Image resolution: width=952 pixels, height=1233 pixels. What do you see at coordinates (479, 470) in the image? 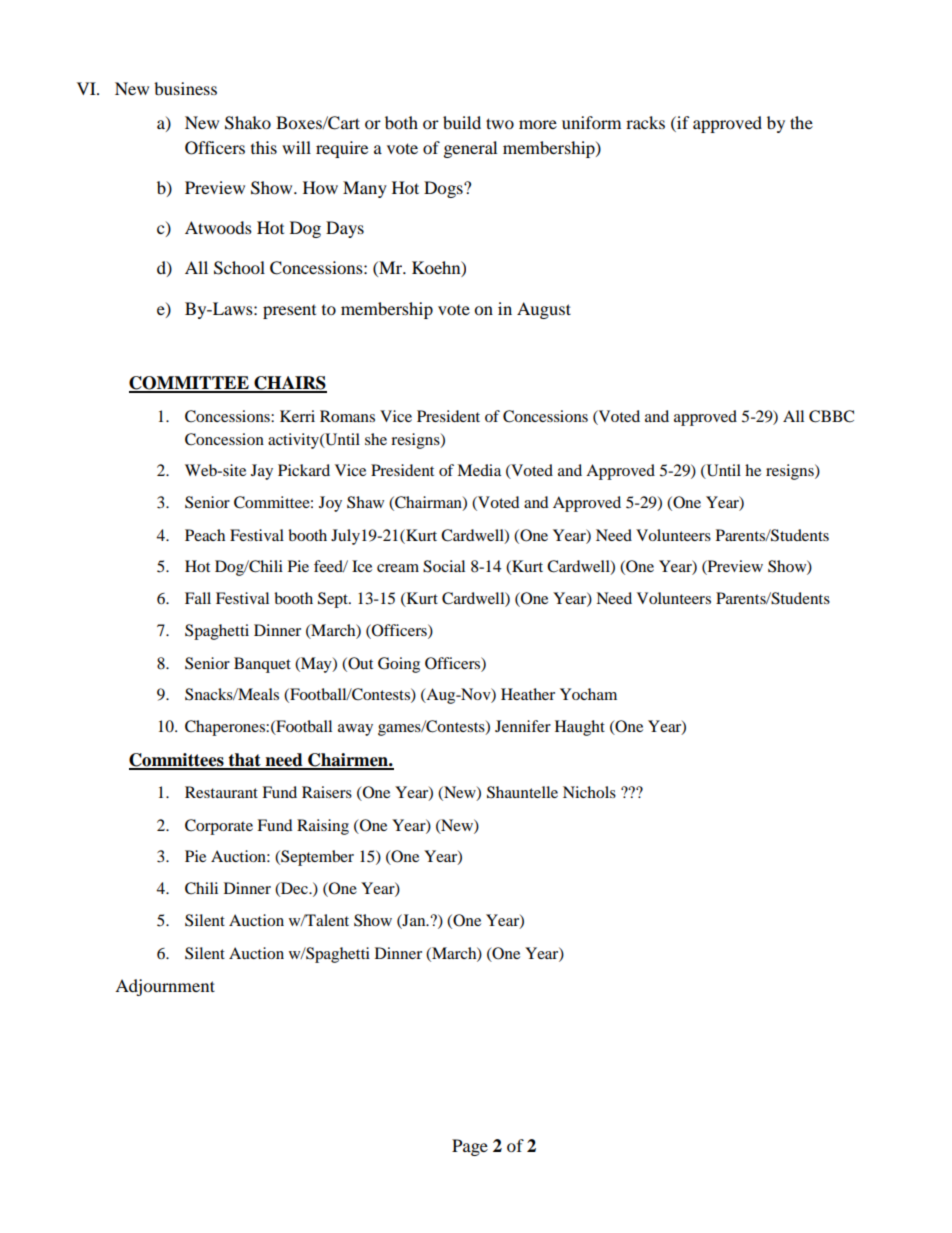
I see `Media` at bounding box center [479, 470].
